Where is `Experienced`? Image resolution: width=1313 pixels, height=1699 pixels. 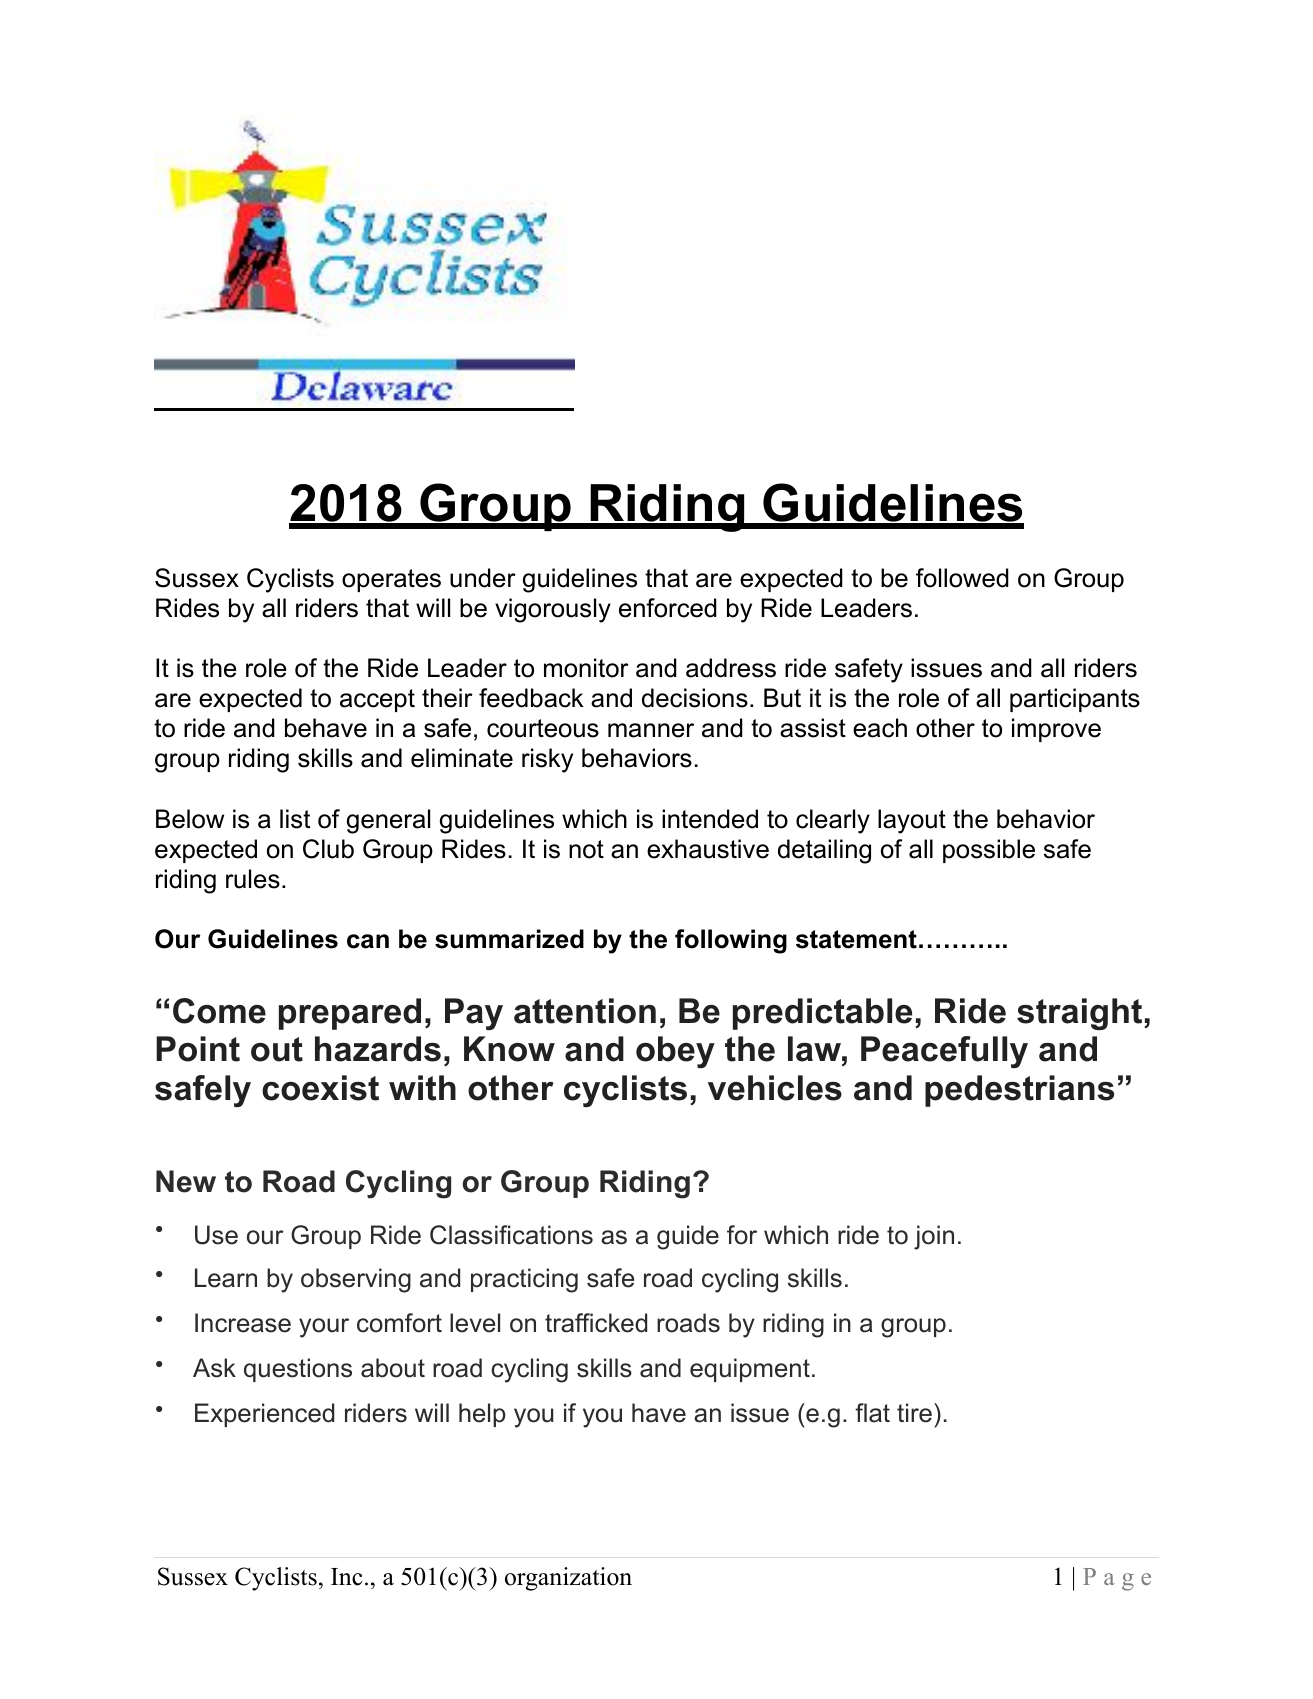
Experienced is located at coordinates (264, 1415).
